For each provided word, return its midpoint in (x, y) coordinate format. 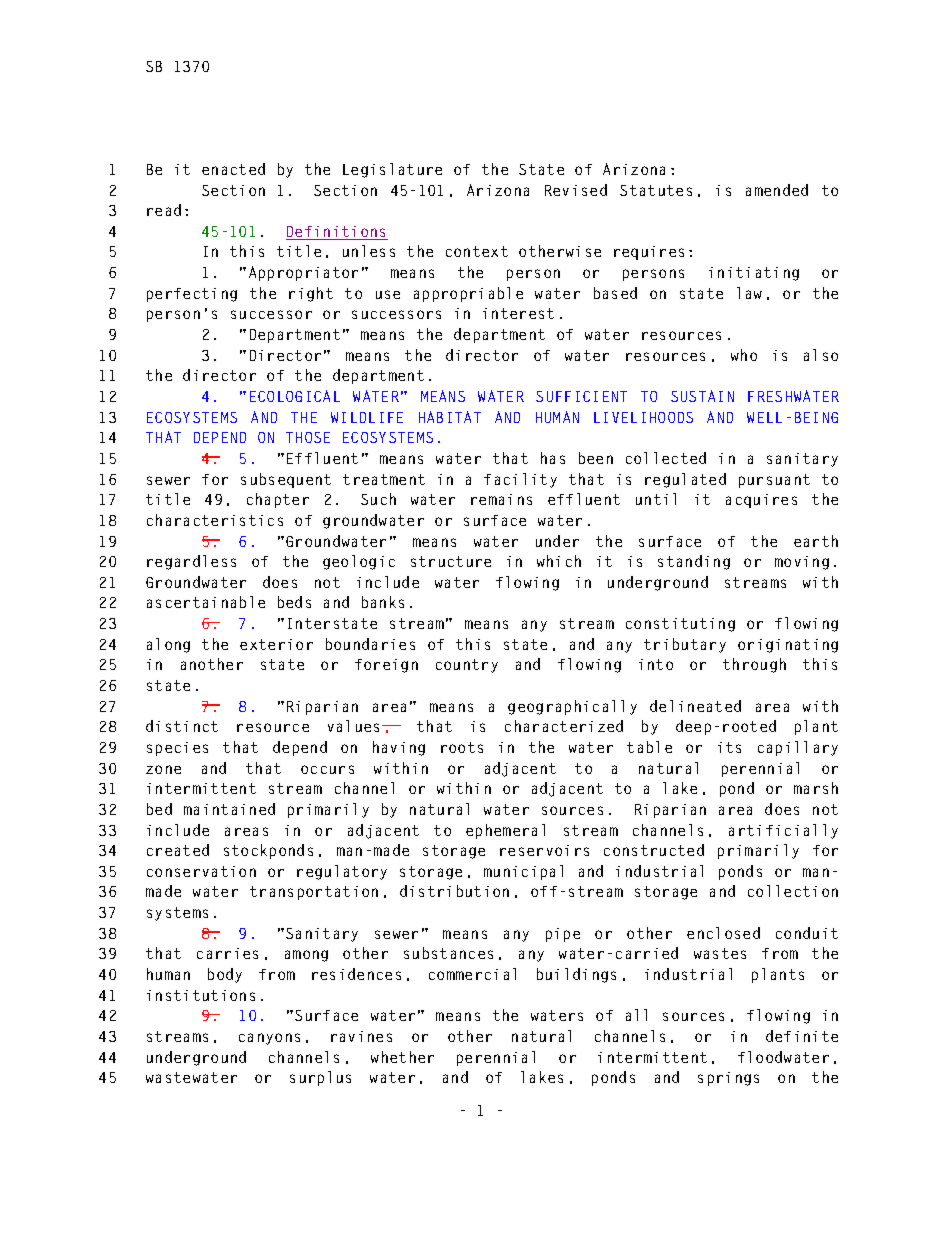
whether (402, 1057)
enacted (233, 169)
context (477, 251)
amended (777, 190)
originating (788, 646)
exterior (276, 644)
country (467, 666)
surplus (320, 1078)
